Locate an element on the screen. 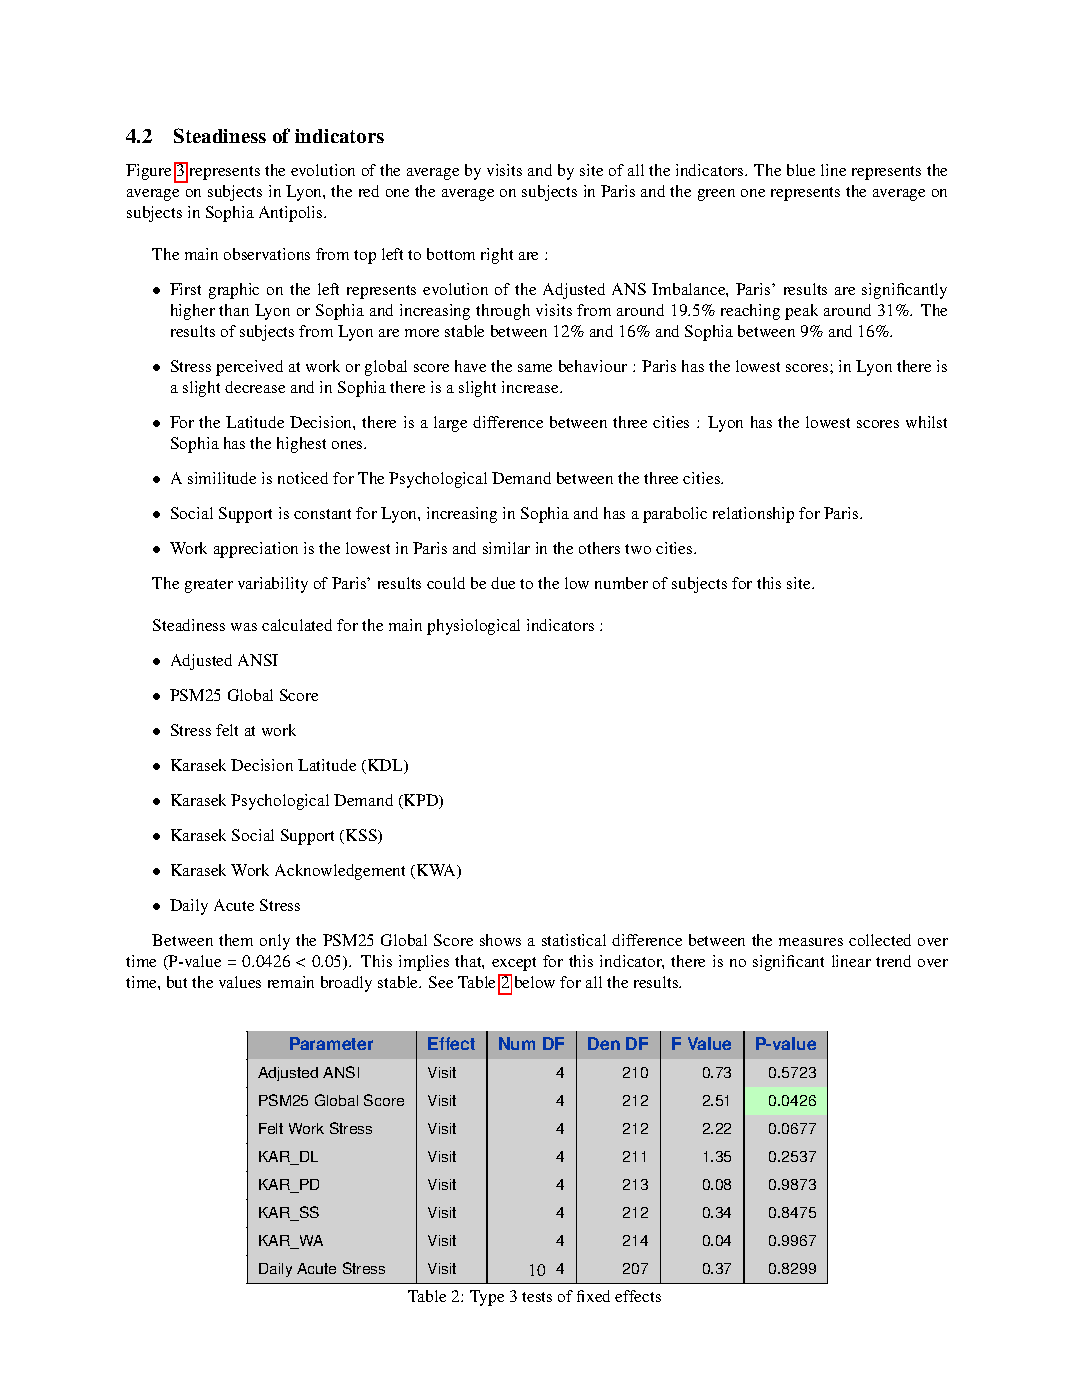 Image resolution: width=1075 pixels, height=1391 pixels. Den is located at coordinates (604, 1043).
